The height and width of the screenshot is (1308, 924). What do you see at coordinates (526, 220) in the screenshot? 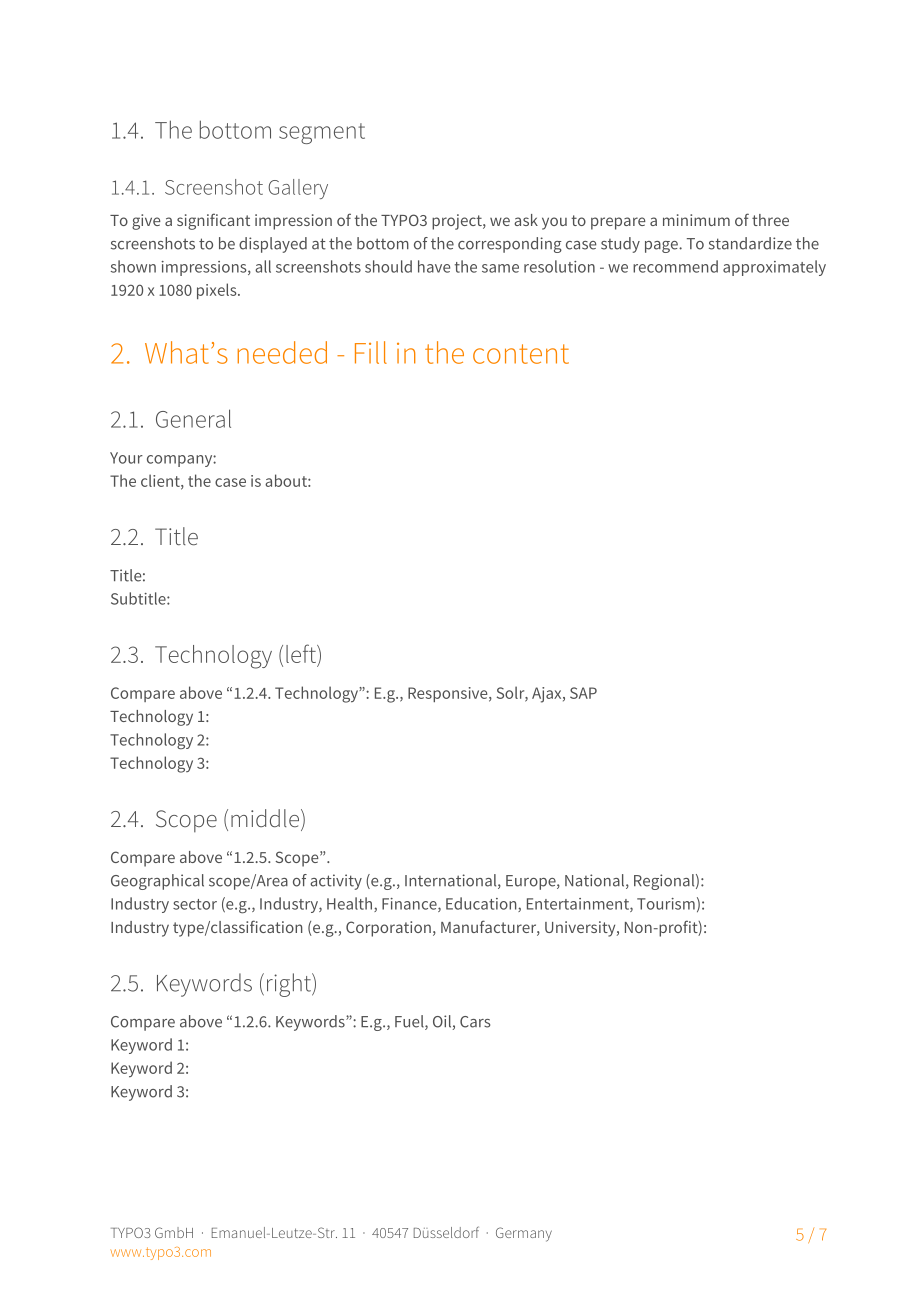
I see `ask` at bounding box center [526, 220].
